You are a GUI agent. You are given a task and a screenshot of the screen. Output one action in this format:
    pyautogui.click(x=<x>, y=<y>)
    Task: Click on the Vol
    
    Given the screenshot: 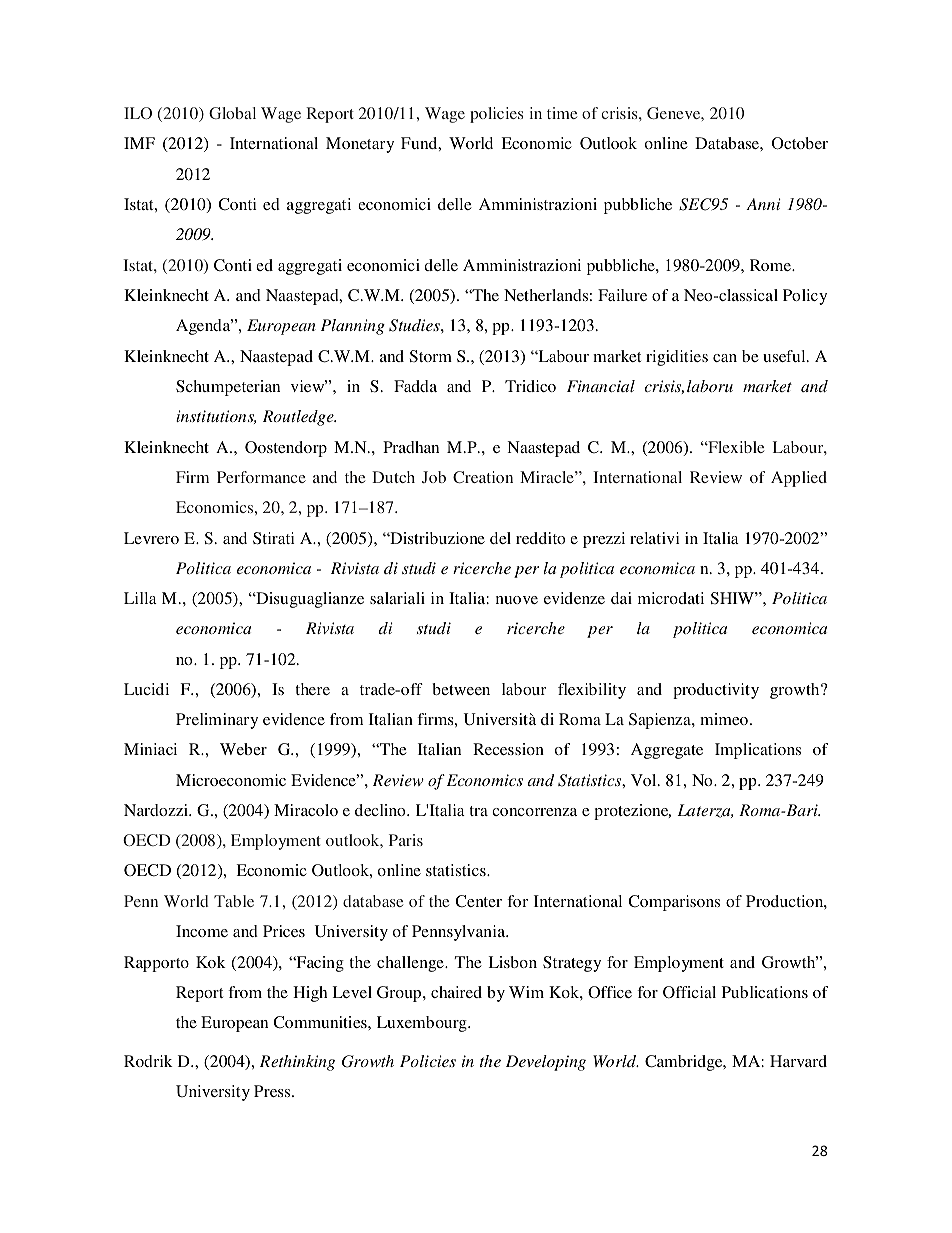 What is the action you would take?
    pyautogui.click(x=645, y=780)
